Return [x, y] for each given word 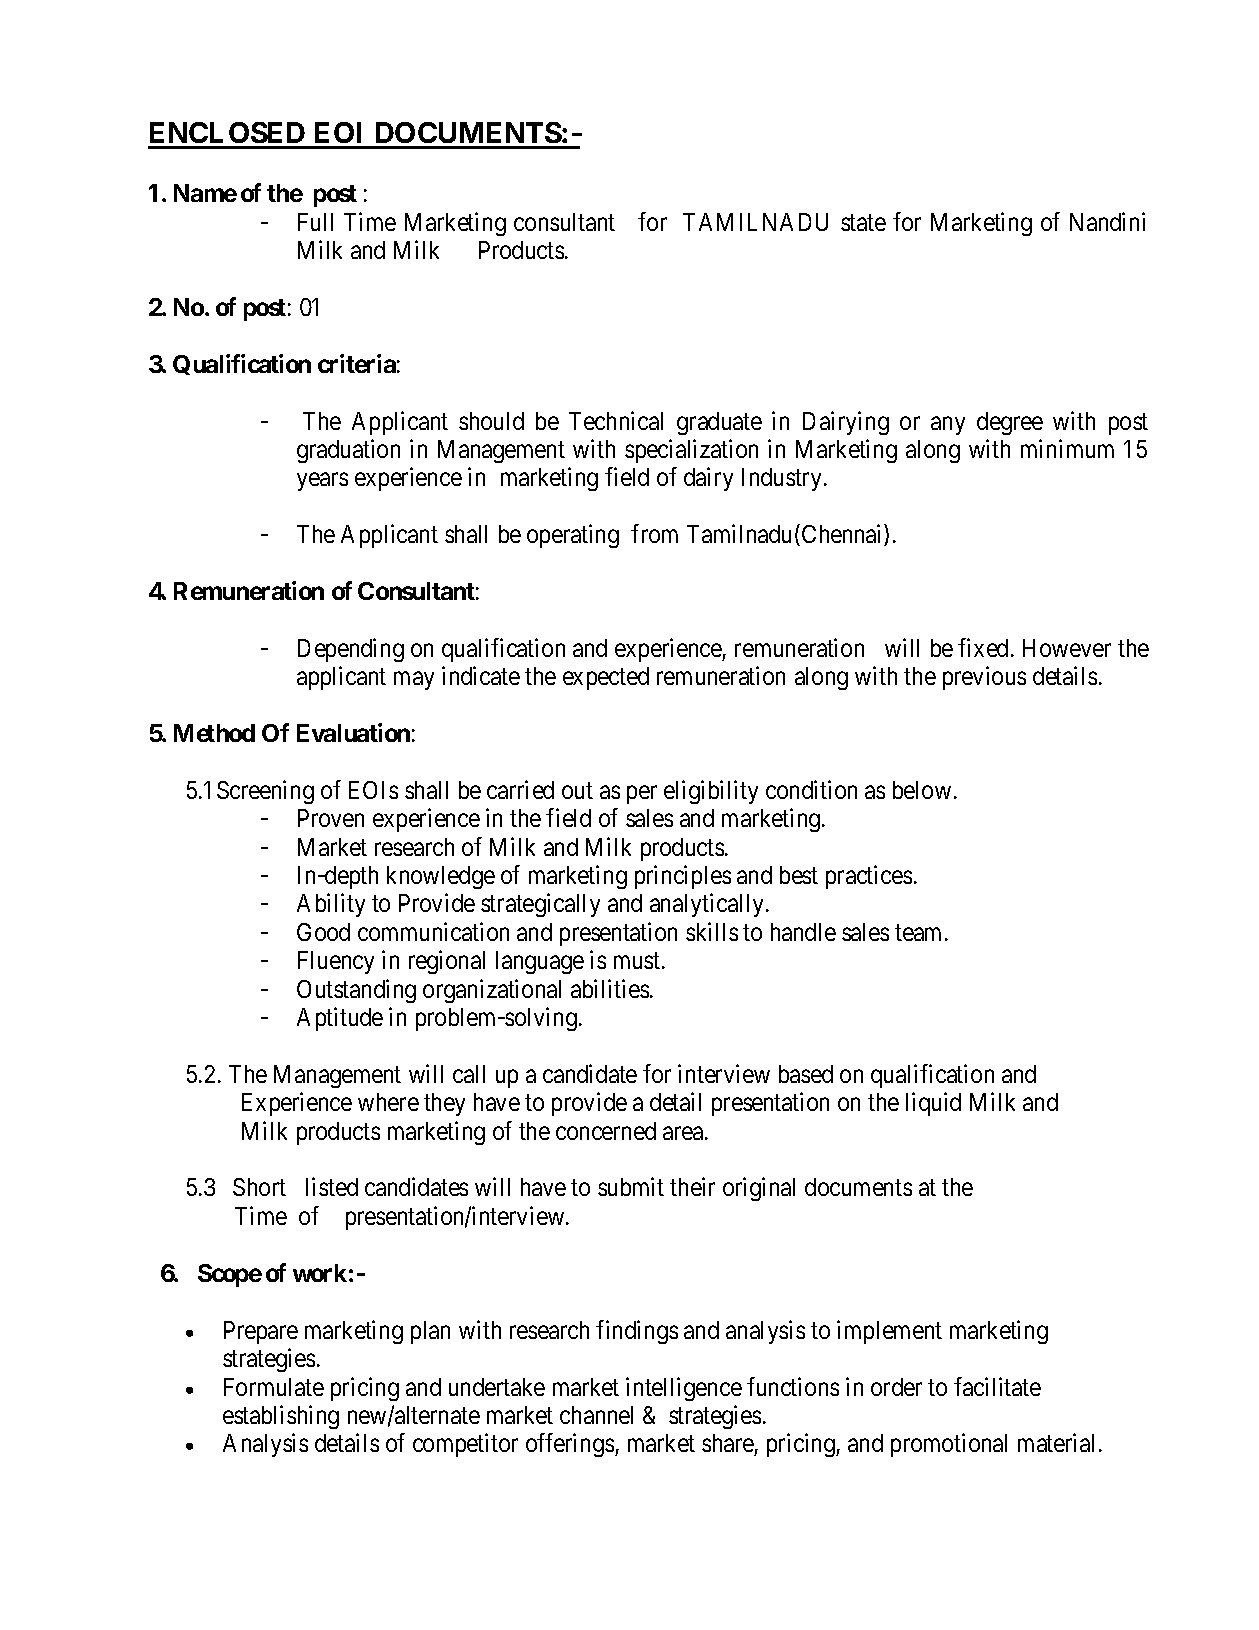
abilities [610, 988]
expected [606, 678]
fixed [985, 647]
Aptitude [340, 1019]
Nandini [1107, 221]
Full [315, 222]
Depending [351, 650]
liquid [933, 1104]
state [863, 222]
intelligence [684, 1389]
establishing [281, 1417]
